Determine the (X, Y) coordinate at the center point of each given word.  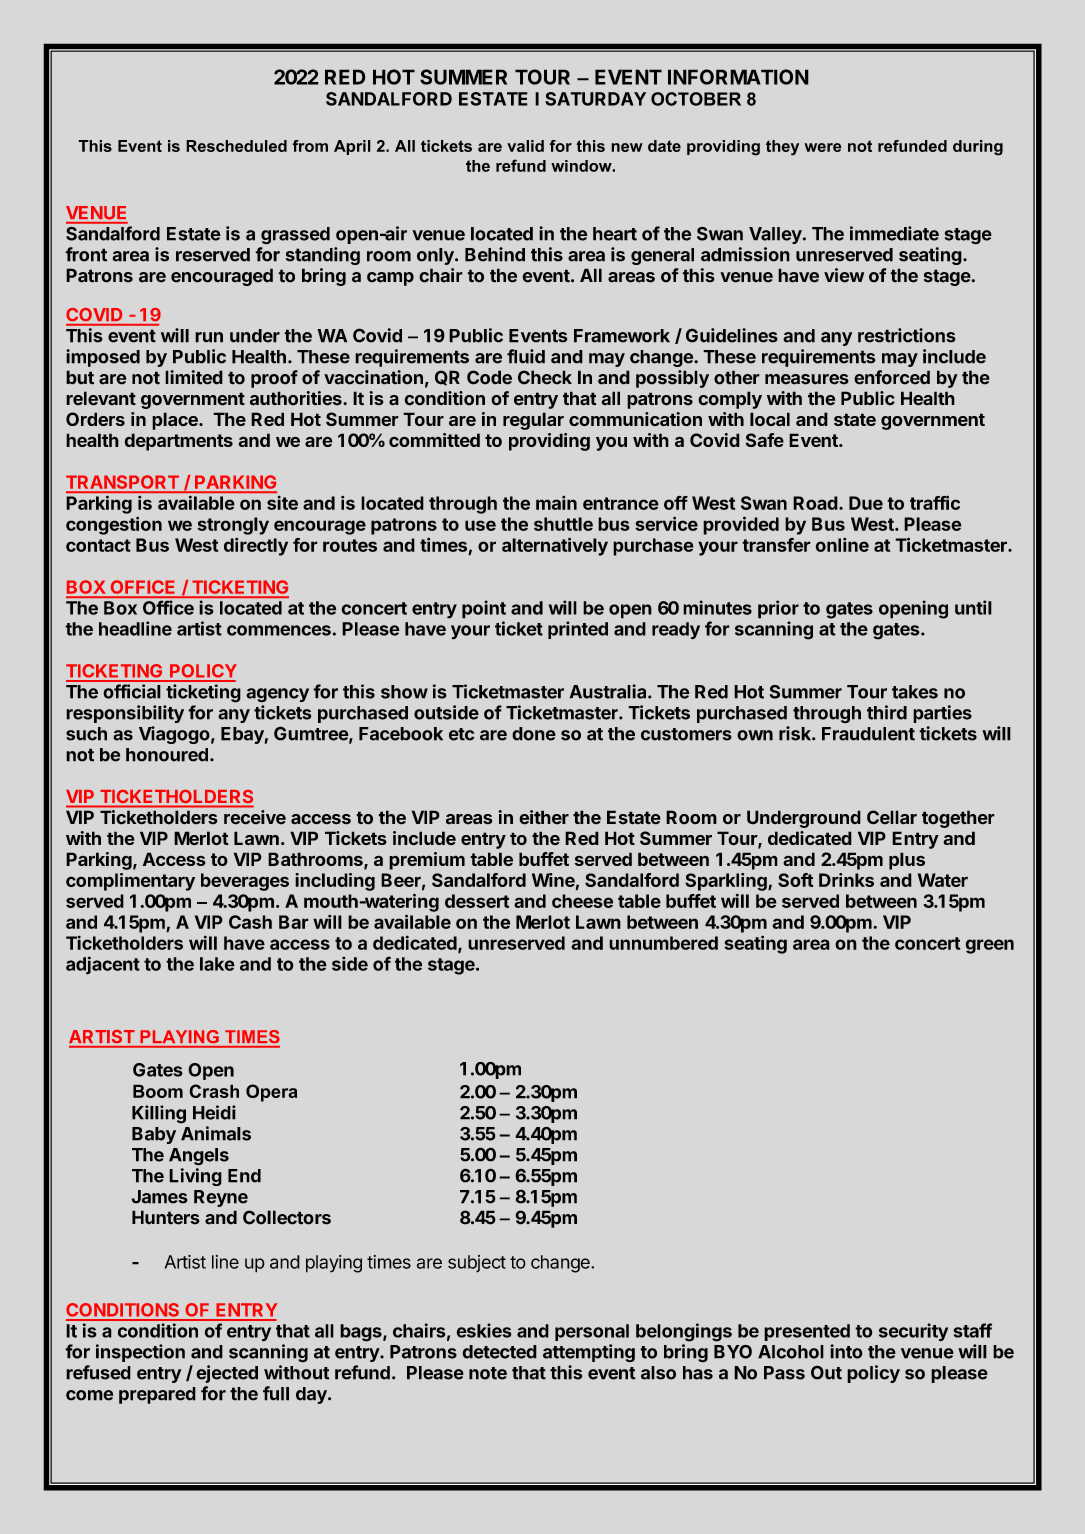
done (534, 734)
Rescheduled (236, 146)
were (823, 147)
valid (525, 146)
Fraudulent (868, 734)
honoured (167, 755)
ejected (227, 1374)
